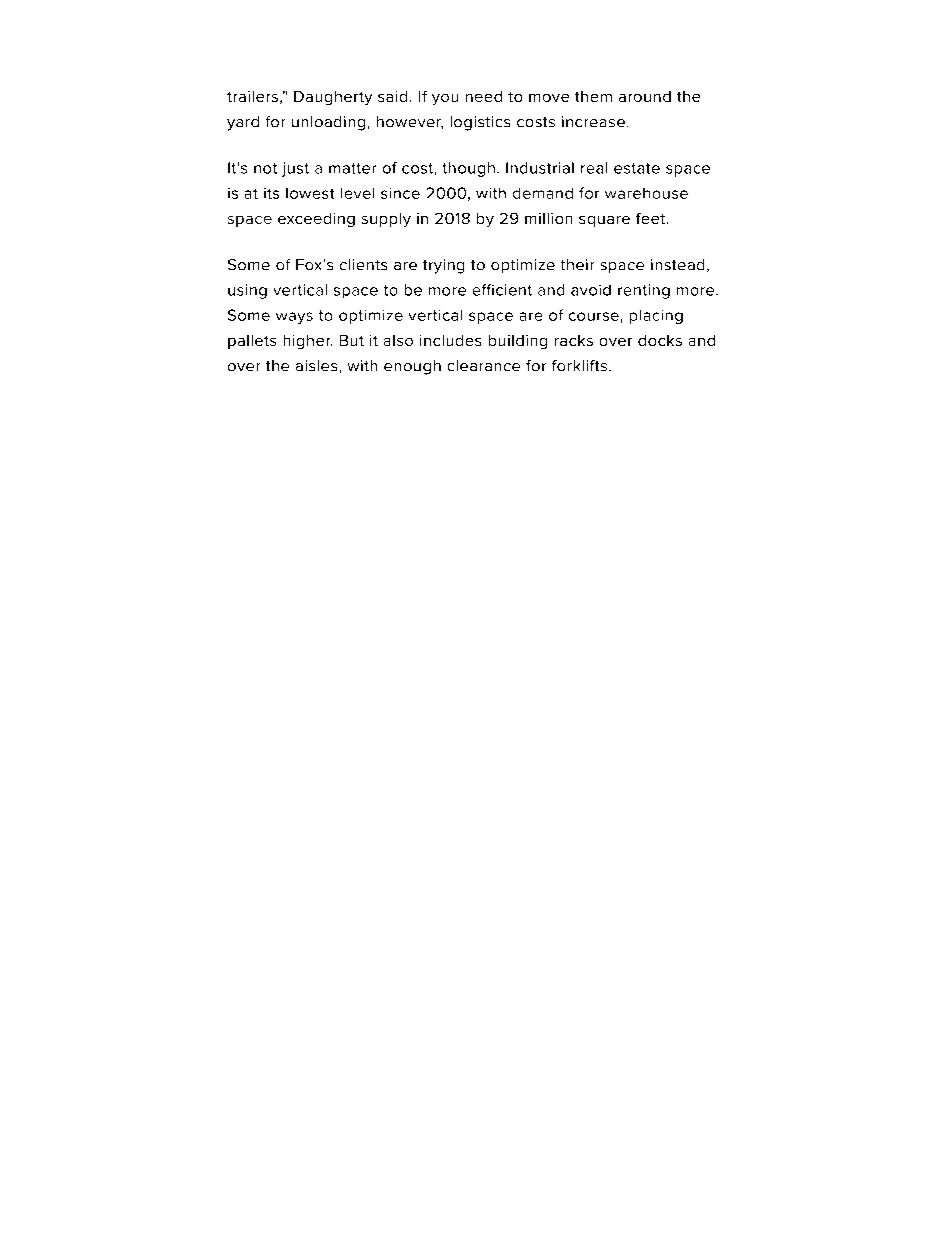 The image size is (952, 1233). What do you see at coordinates (594, 316) in the image?
I see `course` at bounding box center [594, 316].
